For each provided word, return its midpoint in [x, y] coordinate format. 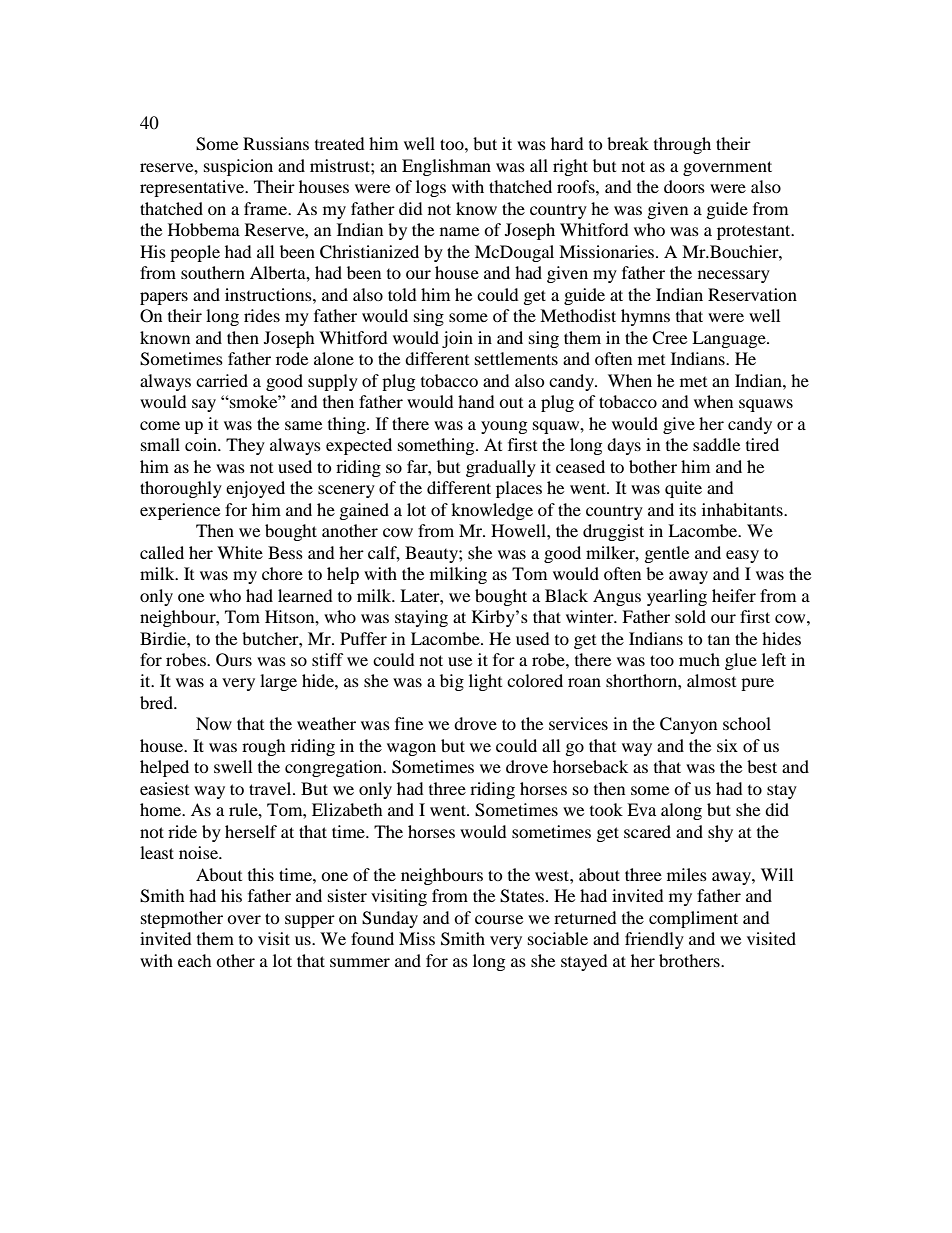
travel [271, 788]
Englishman [446, 167]
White [240, 552]
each [195, 960]
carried [222, 380]
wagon [411, 749]
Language [730, 339]
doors [684, 186]
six [727, 745]
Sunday [390, 919]
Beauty [432, 554]
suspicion [238, 167]
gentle [667, 554]
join [457, 339]
